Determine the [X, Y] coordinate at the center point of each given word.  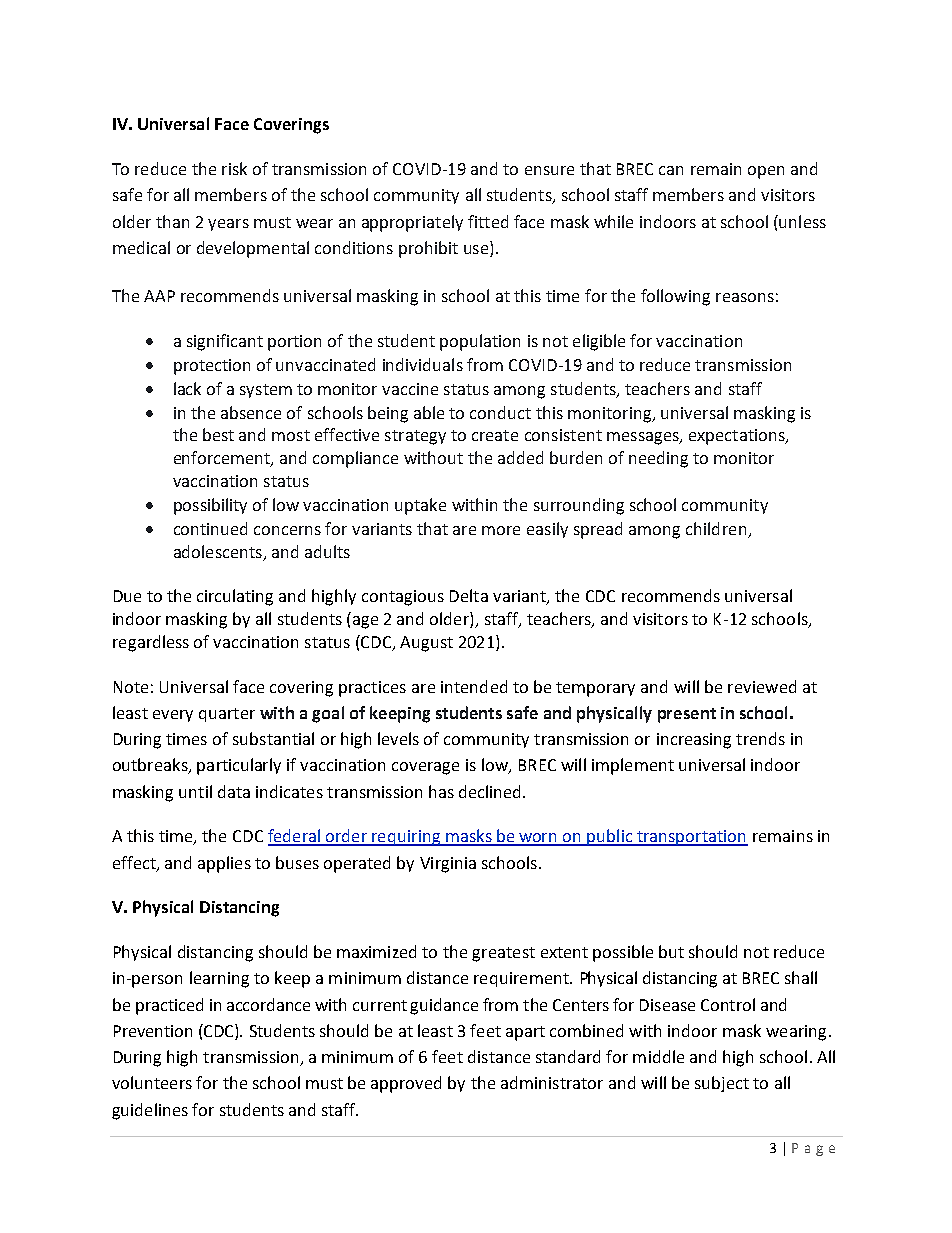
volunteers [152, 1082]
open [766, 172]
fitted [488, 221]
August [426, 644]
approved [406, 1084]
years [228, 225]
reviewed [762, 686]
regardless [151, 643]
